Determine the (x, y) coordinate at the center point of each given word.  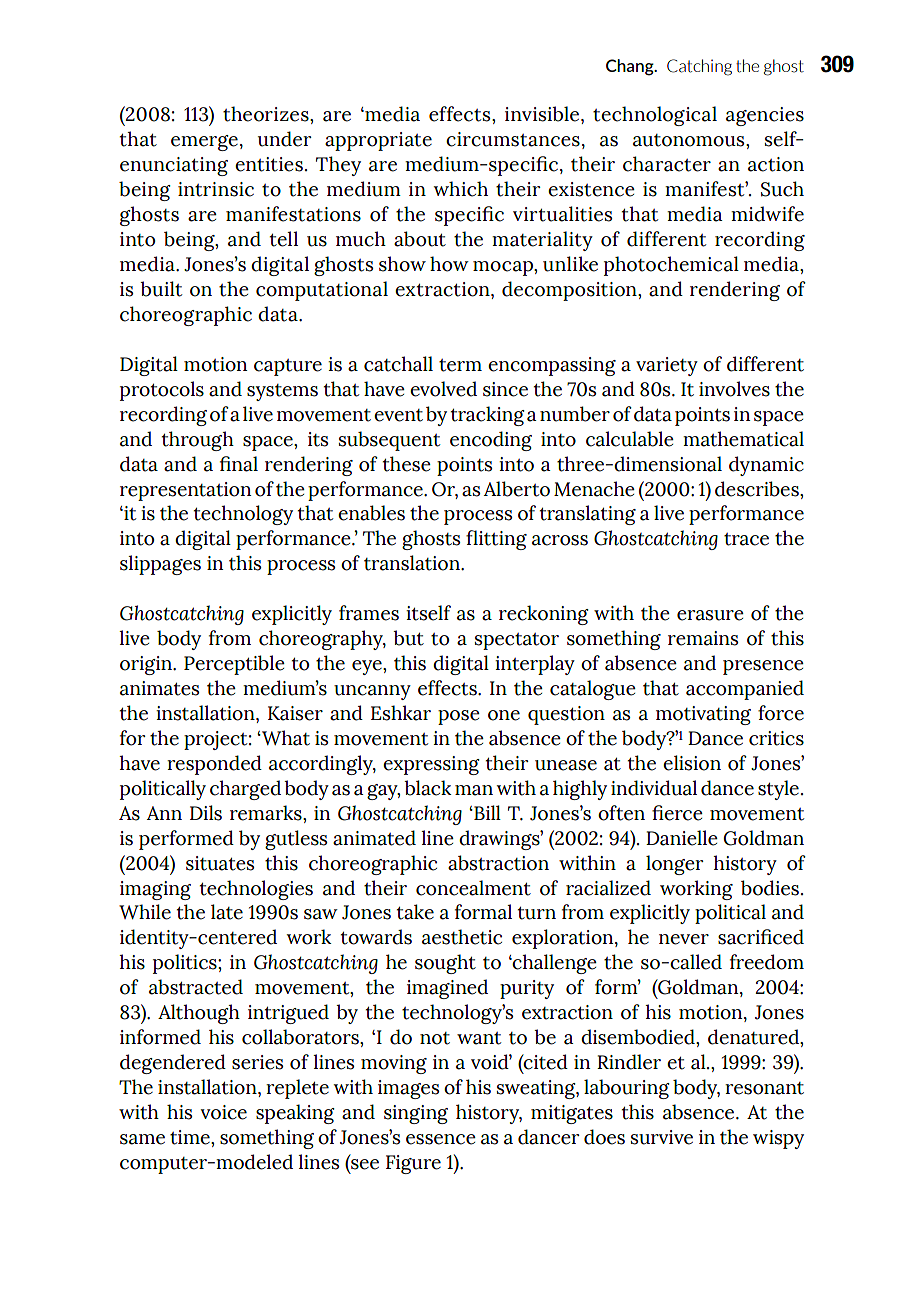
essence (441, 1139)
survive (662, 1137)
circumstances (513, 139)
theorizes (267, 114)
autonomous (690, 140)
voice (224, 1112)
